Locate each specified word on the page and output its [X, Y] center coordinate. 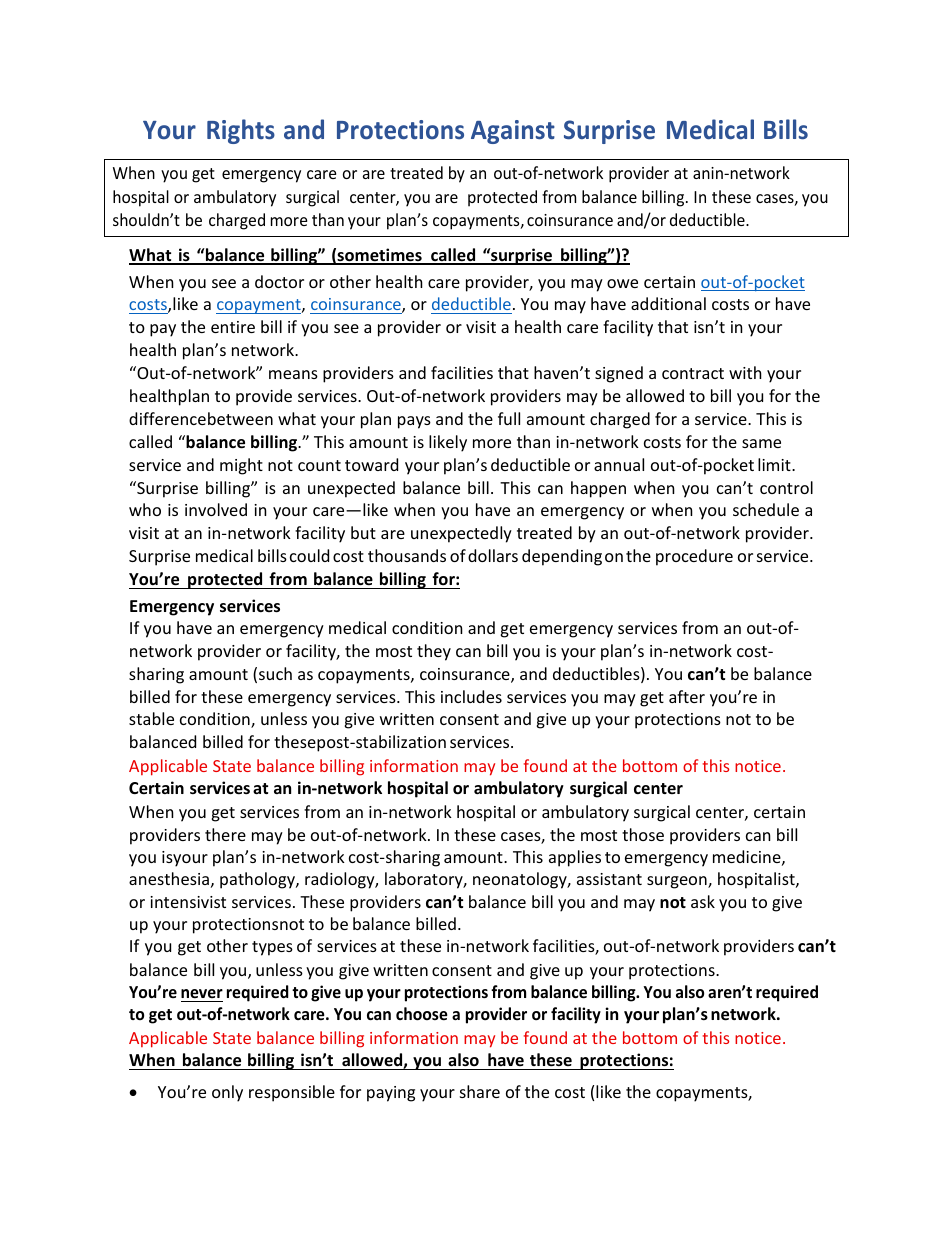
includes [471, 696]
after [687, 696]
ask [703, 901]
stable [151, 718]
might [241, 466]
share [480, 1091]
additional [668, 303]
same [761, 443]
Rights [241, 131]
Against [513, 132]
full [509, 418]
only [227, 1093]
